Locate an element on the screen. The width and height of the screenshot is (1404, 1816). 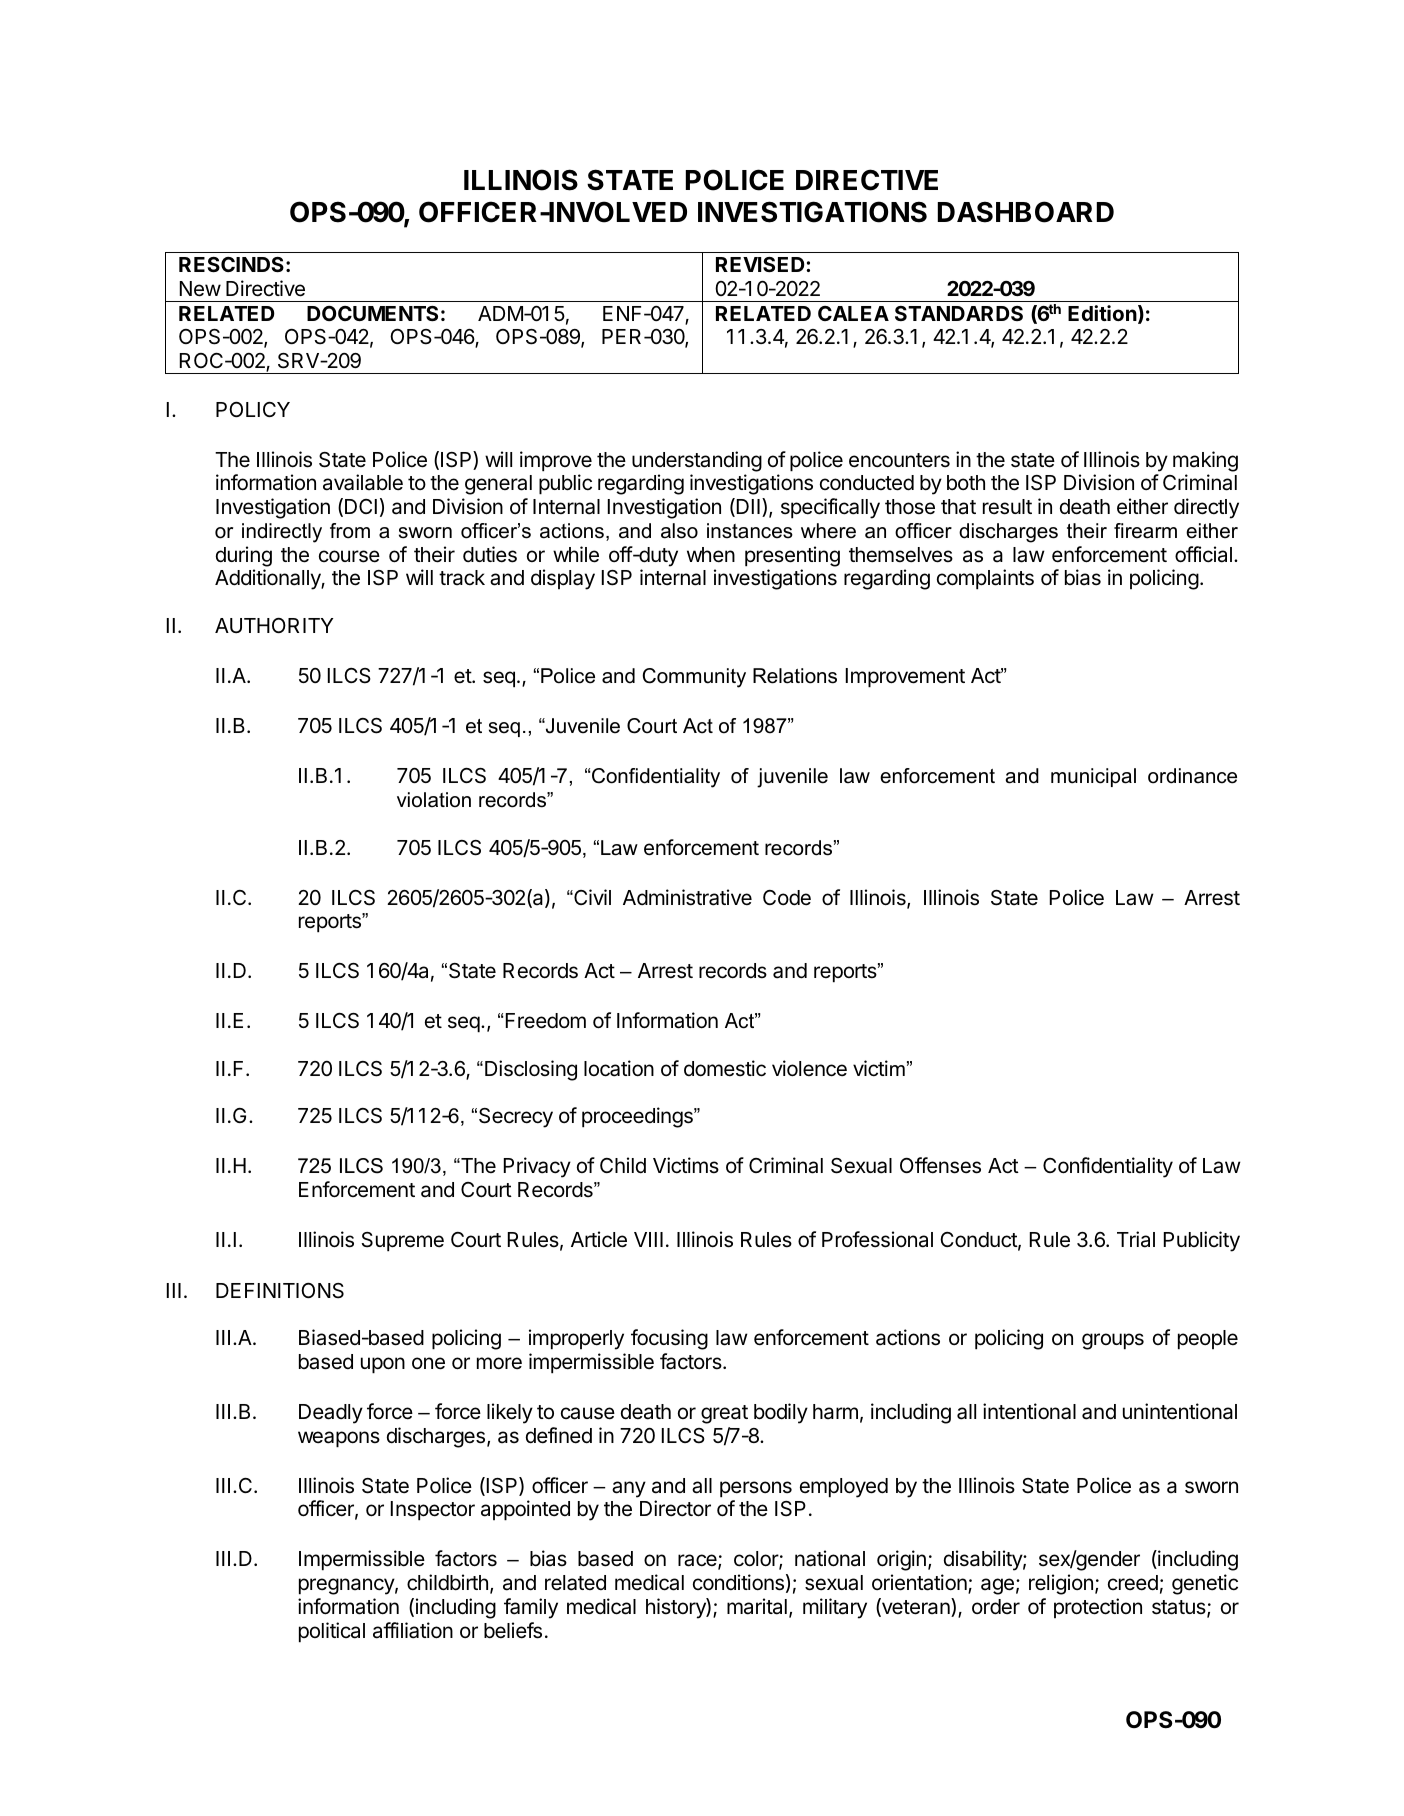
Community is located at coordinates (694, 678).
